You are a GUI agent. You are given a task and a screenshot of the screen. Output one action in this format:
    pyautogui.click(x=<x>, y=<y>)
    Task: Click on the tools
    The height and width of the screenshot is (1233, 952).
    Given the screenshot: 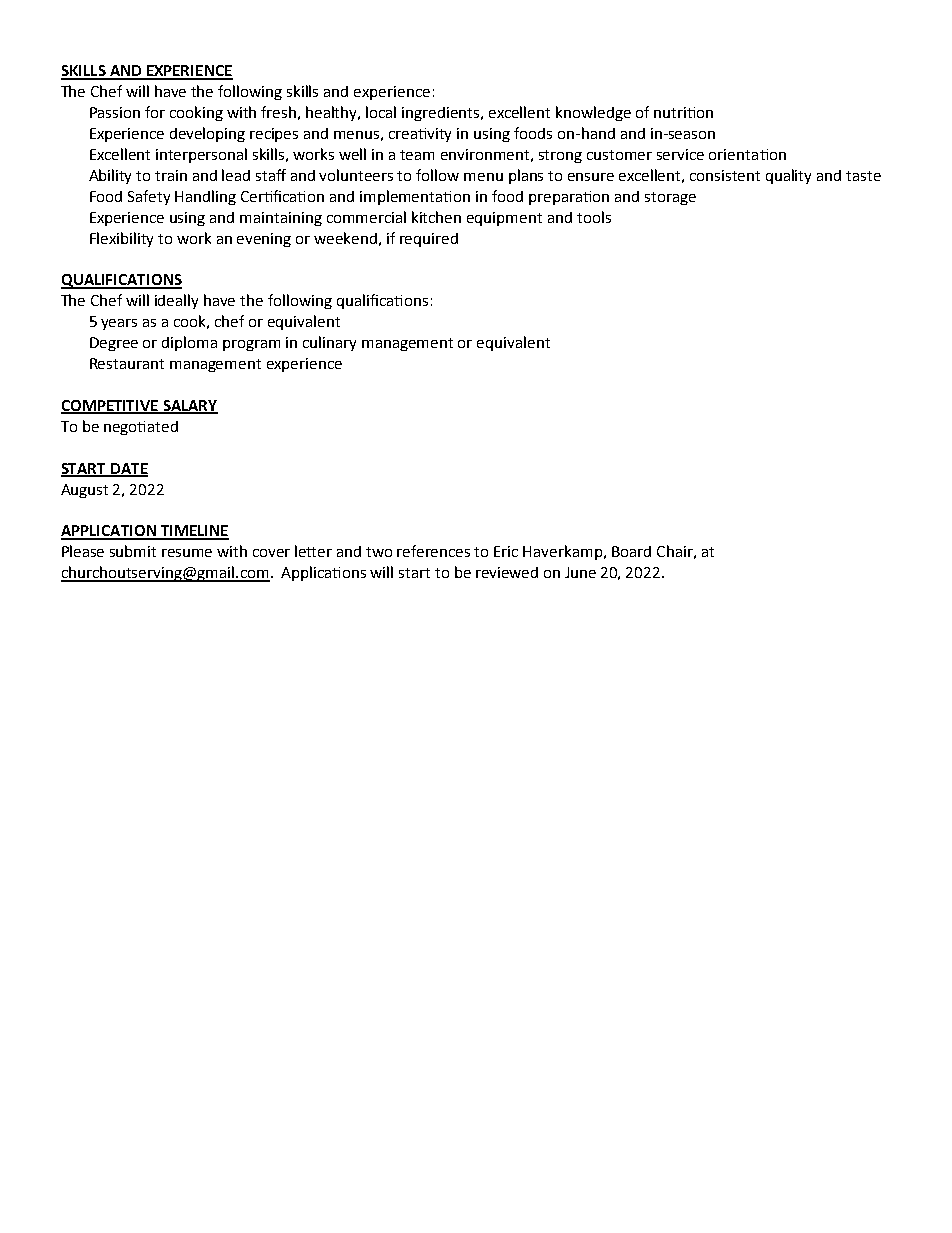 What is the action you would take?
    pyautogui.click(x=594, y=217)
